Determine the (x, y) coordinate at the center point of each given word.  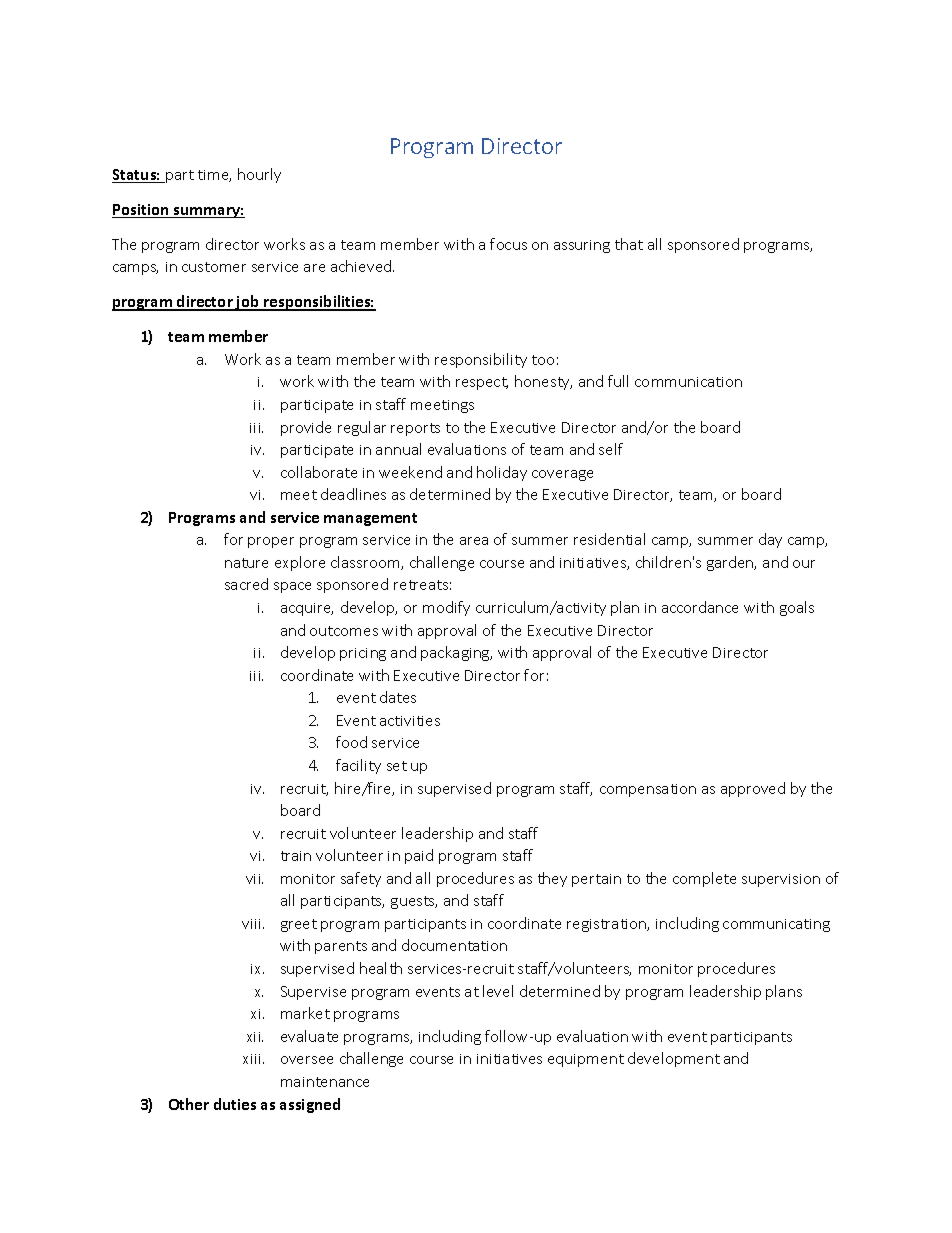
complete (704, 879)
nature (246, 563)
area (474, 541)
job (248, 303)
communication (688, 382)
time (214, 176)
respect (482, 383)
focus (508, 244)
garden (731, 563)
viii (251, 924)
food (351, 742)
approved (753, 789)
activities (410, 721)
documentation (454, 945)
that (629, 244)
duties (235, 1104)
